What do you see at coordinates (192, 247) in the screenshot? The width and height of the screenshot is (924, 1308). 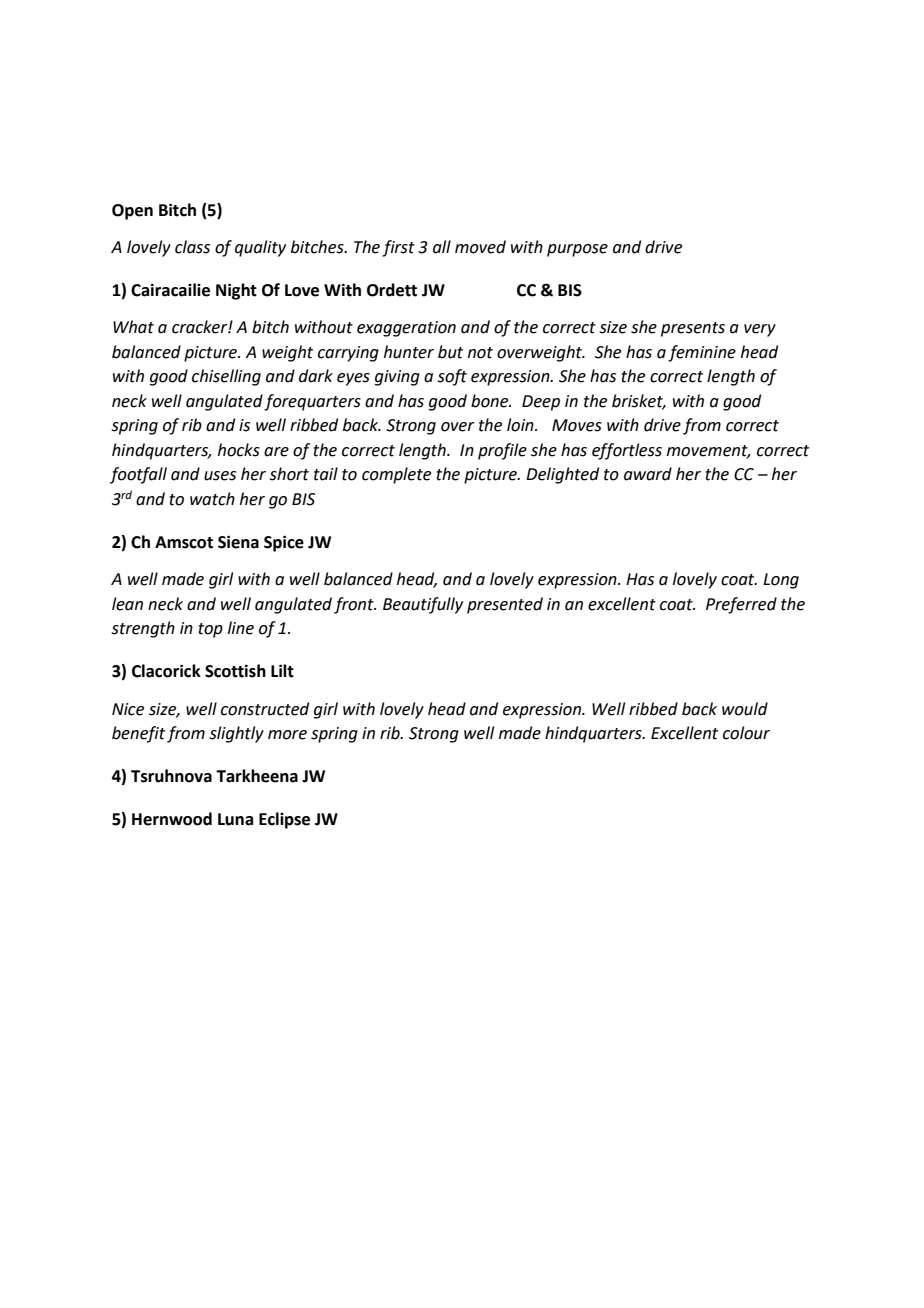 I see `class` at bounding box center [192, 247].
